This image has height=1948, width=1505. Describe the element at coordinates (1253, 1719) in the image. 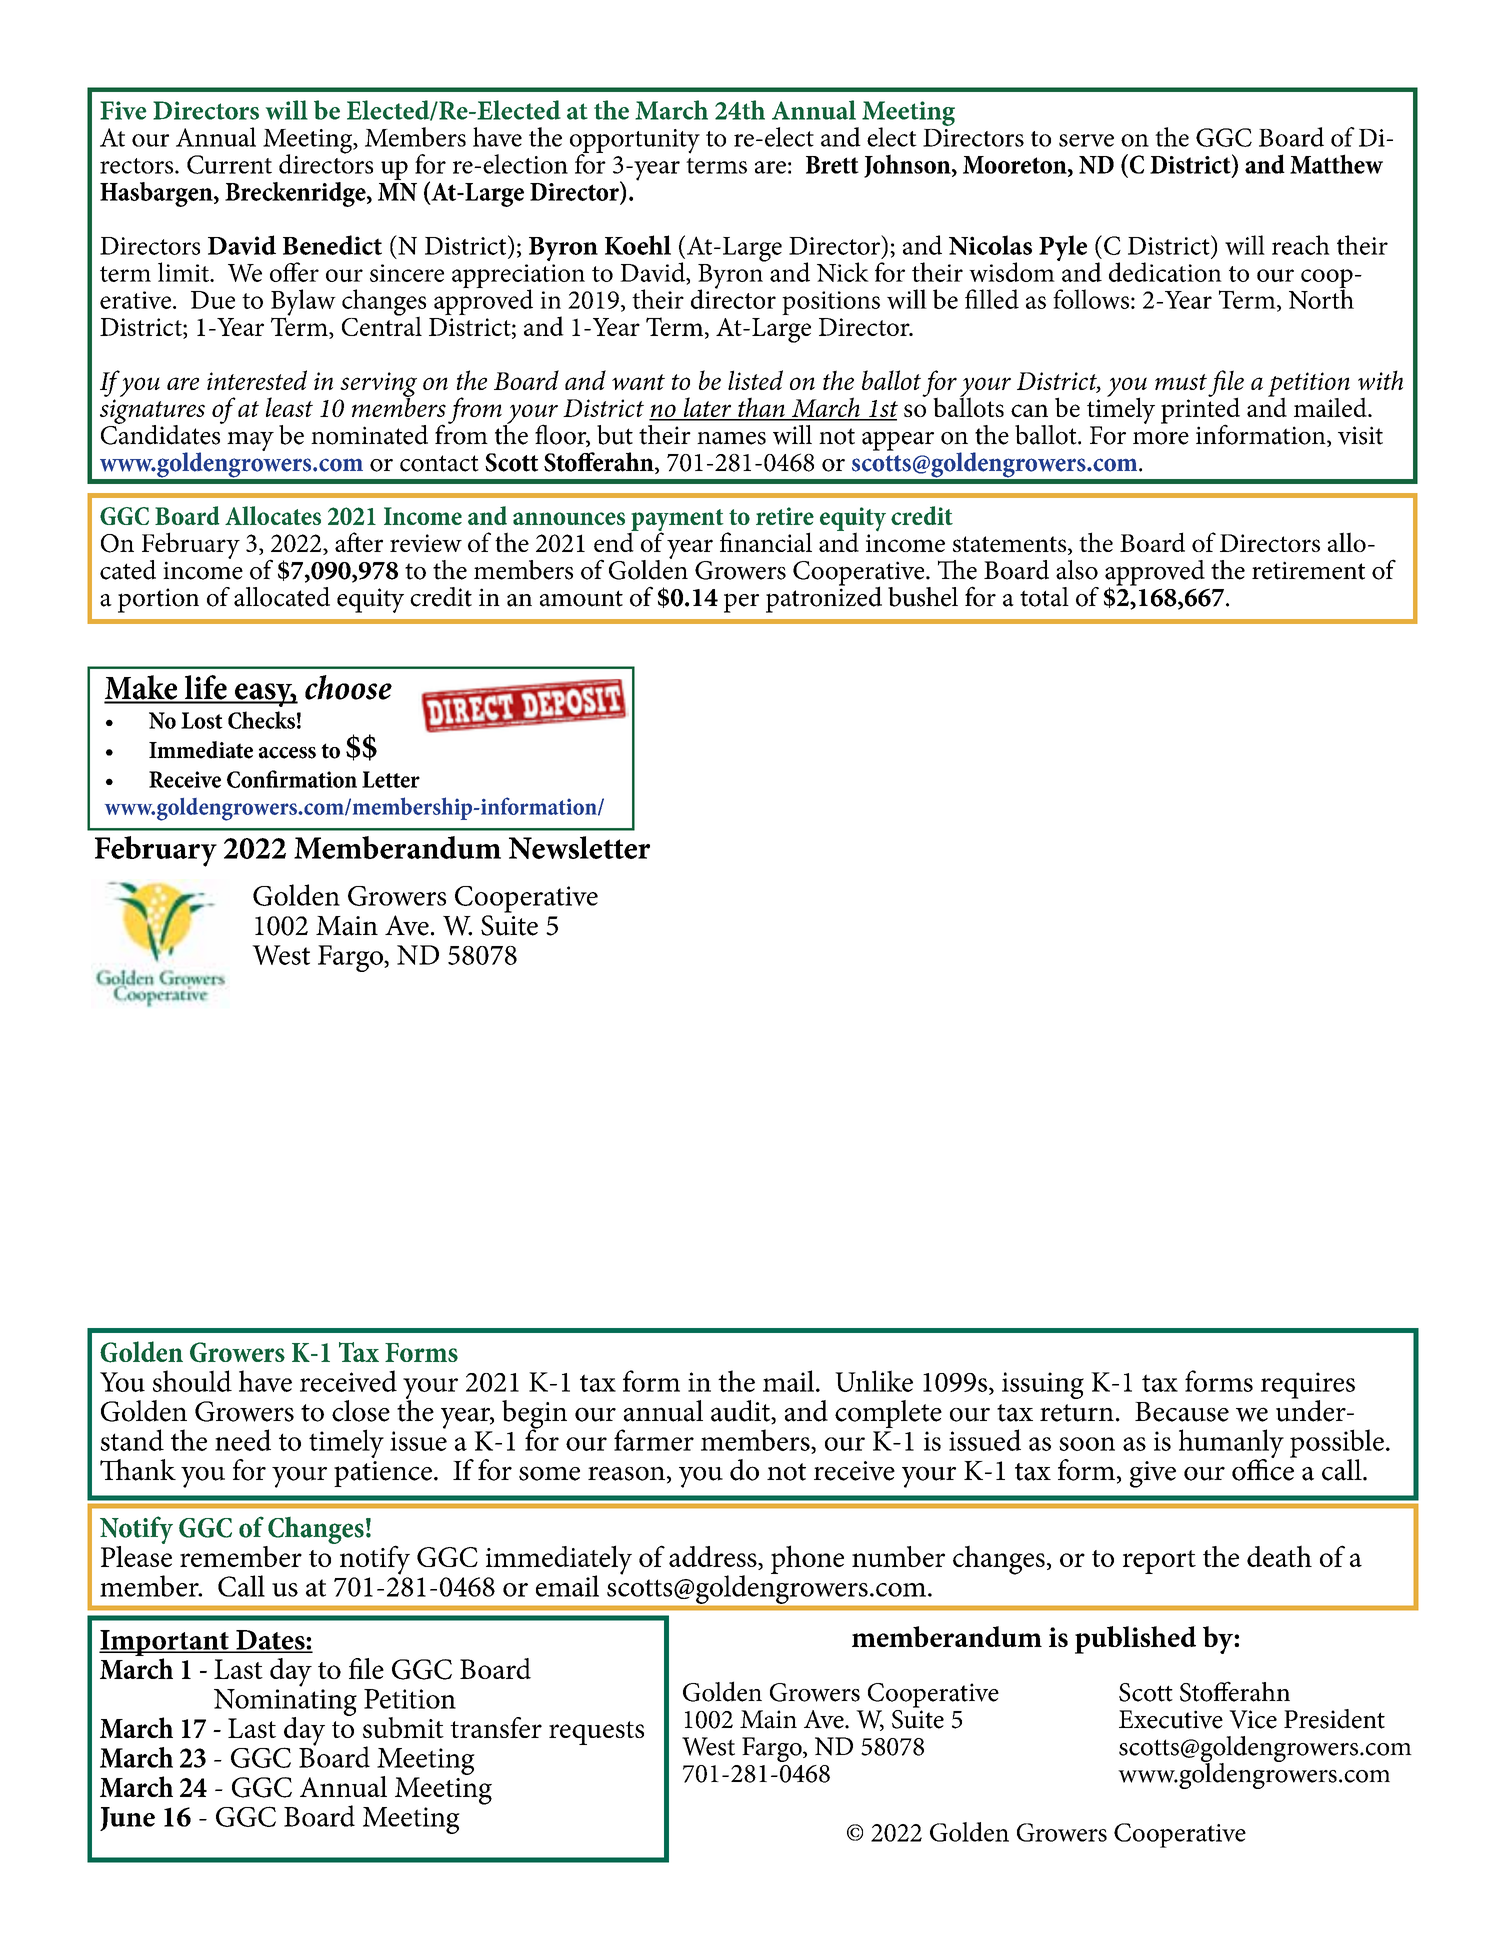

I see `Vice` at that location.
